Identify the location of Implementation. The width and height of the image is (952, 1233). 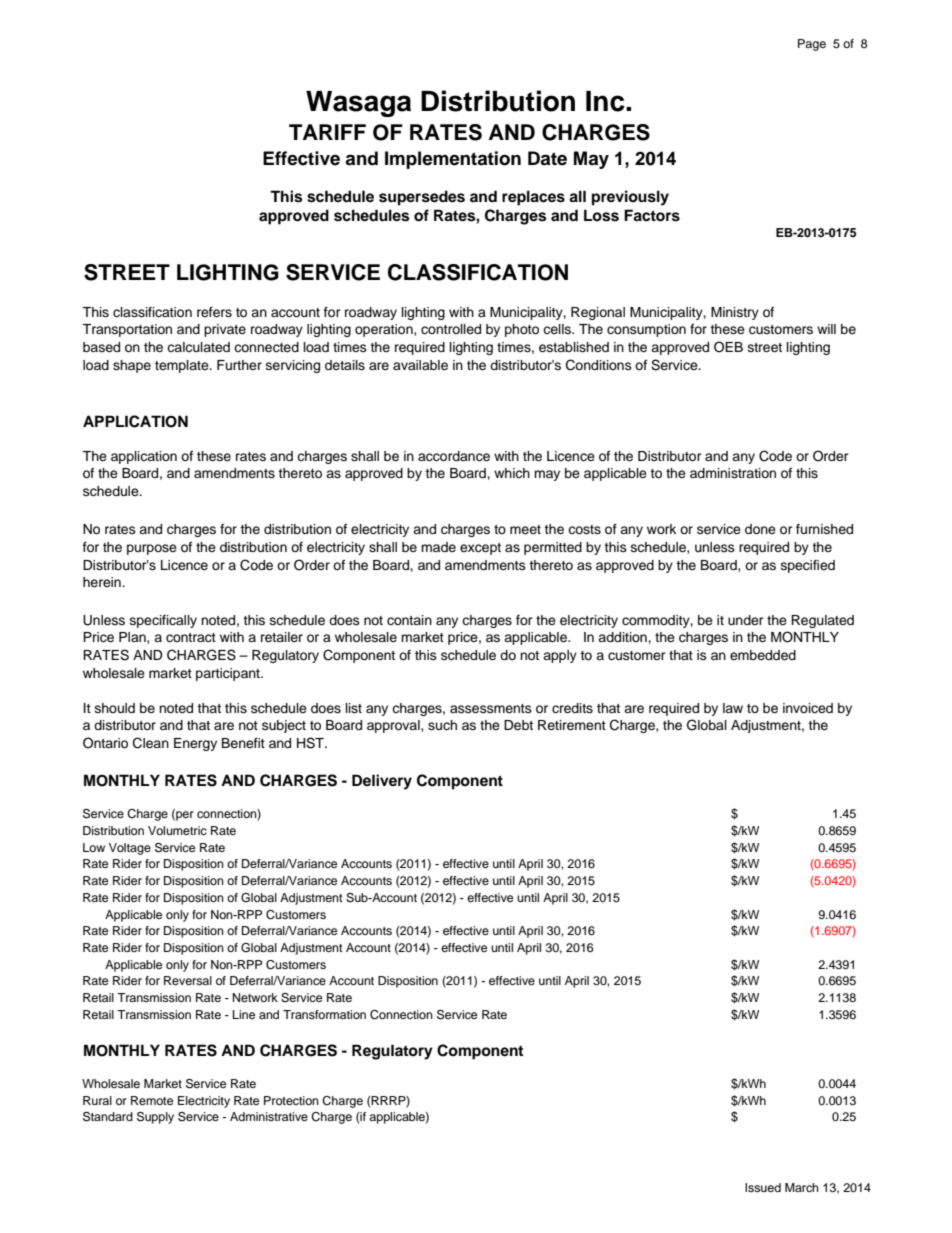
(453, 160).
